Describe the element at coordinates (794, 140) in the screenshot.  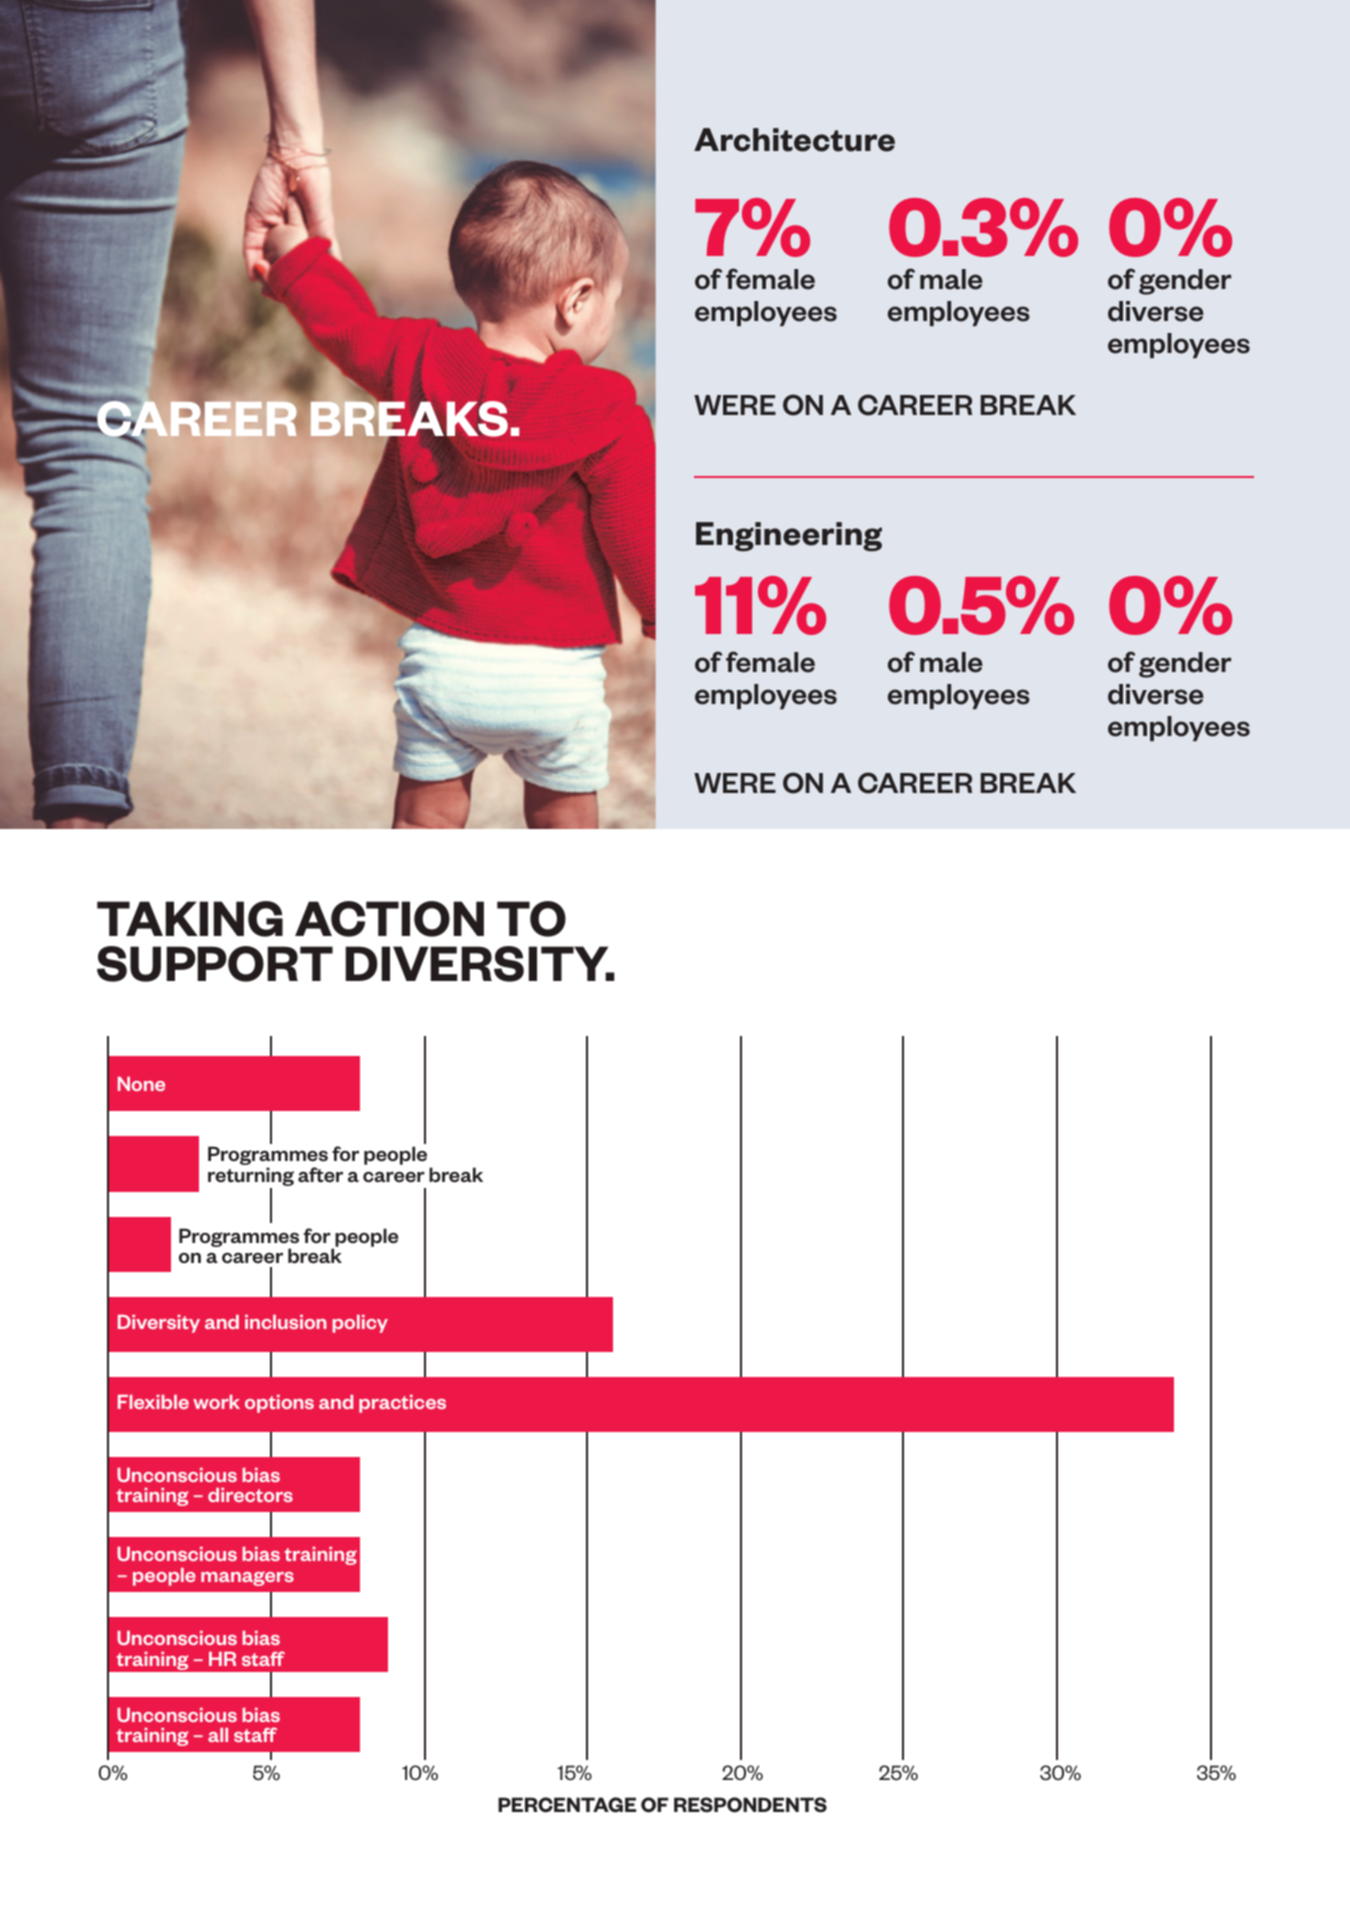
I see `Architecture` at that location.
